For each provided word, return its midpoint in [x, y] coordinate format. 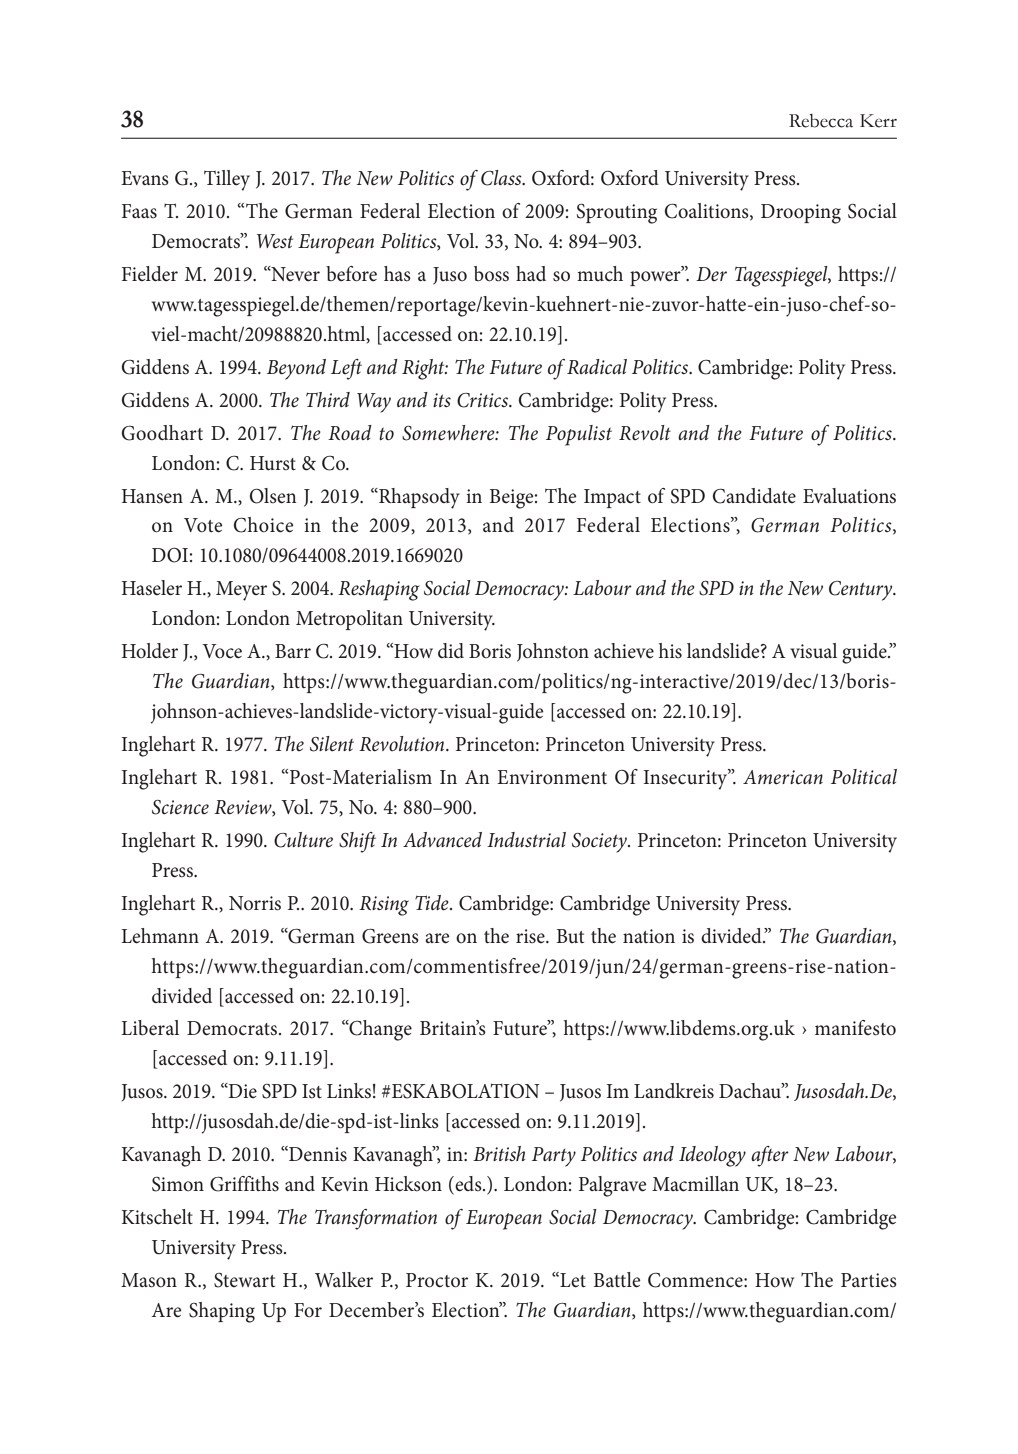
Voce [222, 651]
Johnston [553, 652]
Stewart [244, 1280]
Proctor [437, 1280]
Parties [869, 1280]
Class [502, 178]
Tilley [227, 180]
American [783, 777]
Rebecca [821, 121]
